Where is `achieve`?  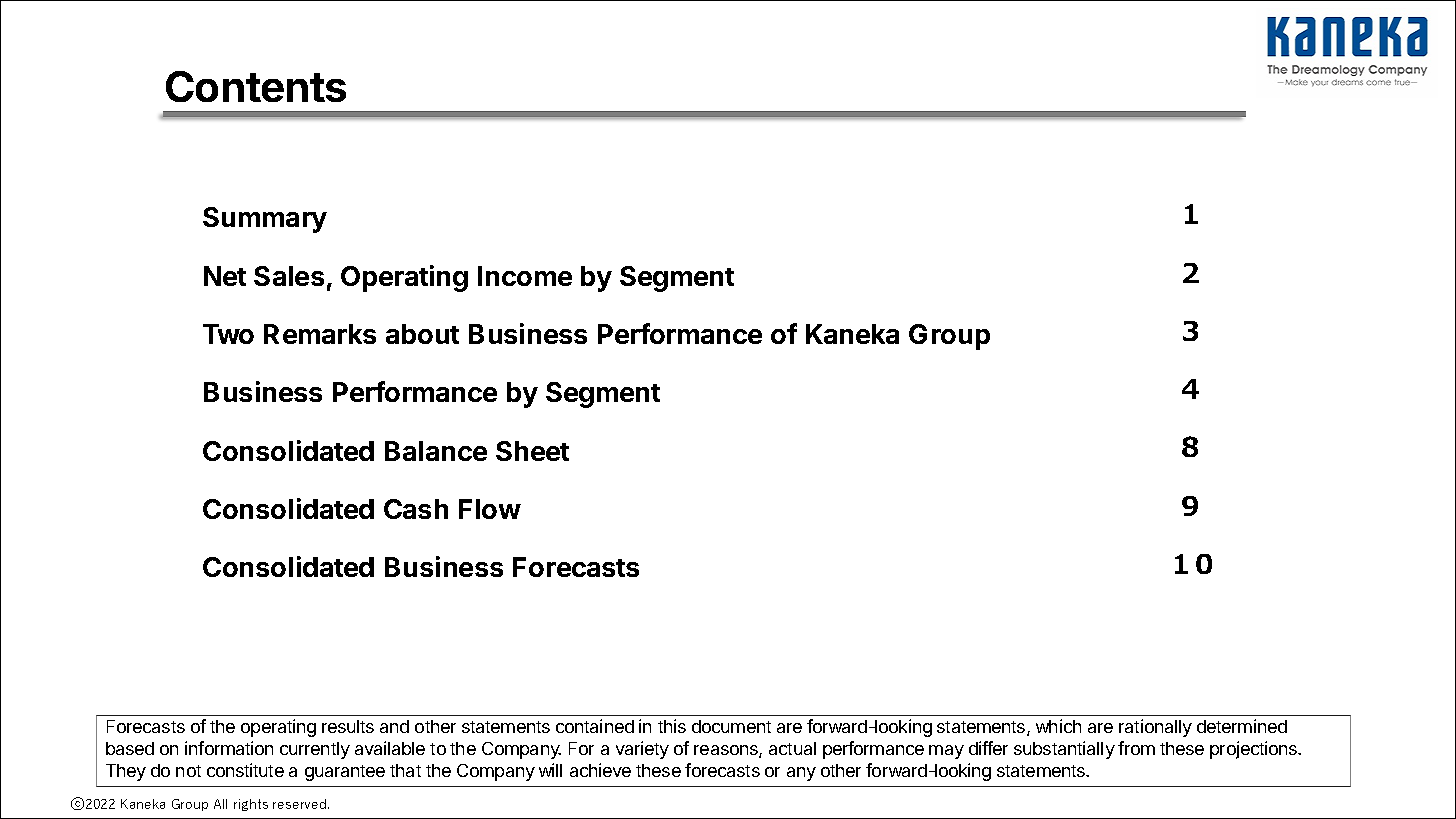 achieve is located at coordinates (600, 770).
